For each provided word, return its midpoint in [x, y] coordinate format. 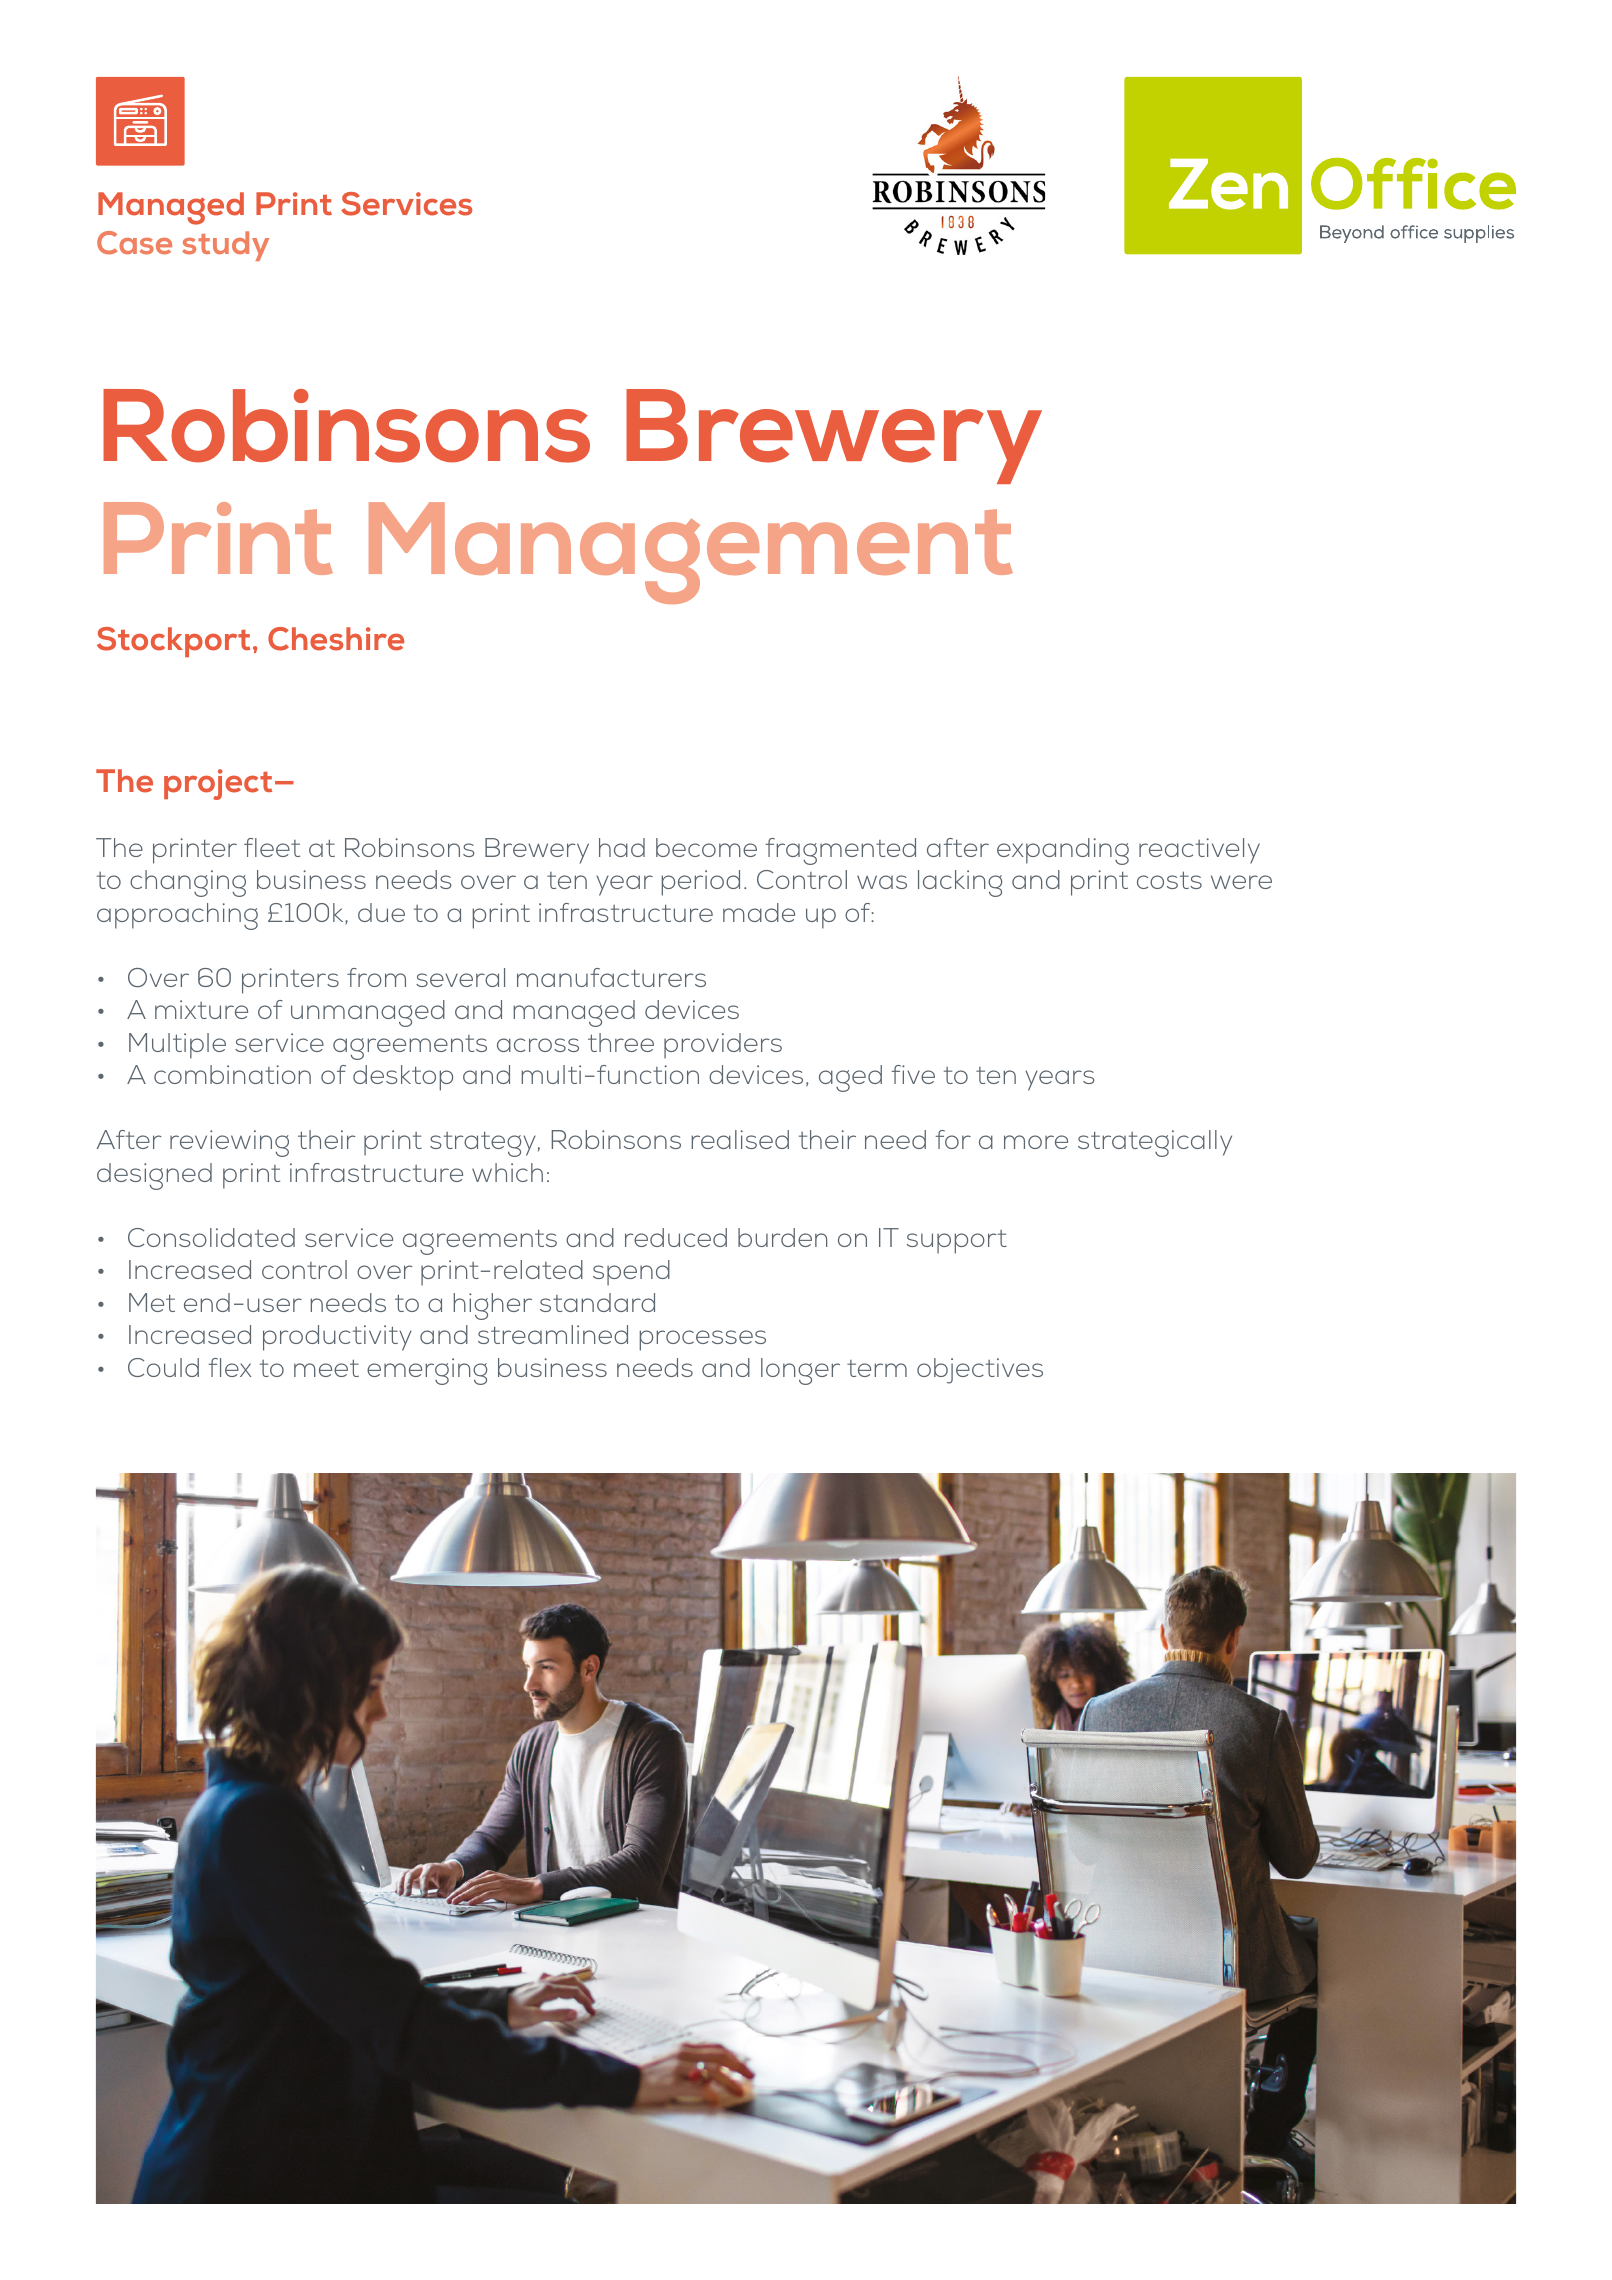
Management [691, 553]
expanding [1063, 851]
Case [134, 243]
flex [230, 1367]
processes [703, 1340]
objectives [980, 1371]
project [218, 784]
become [706, 847]
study [225, 246]
